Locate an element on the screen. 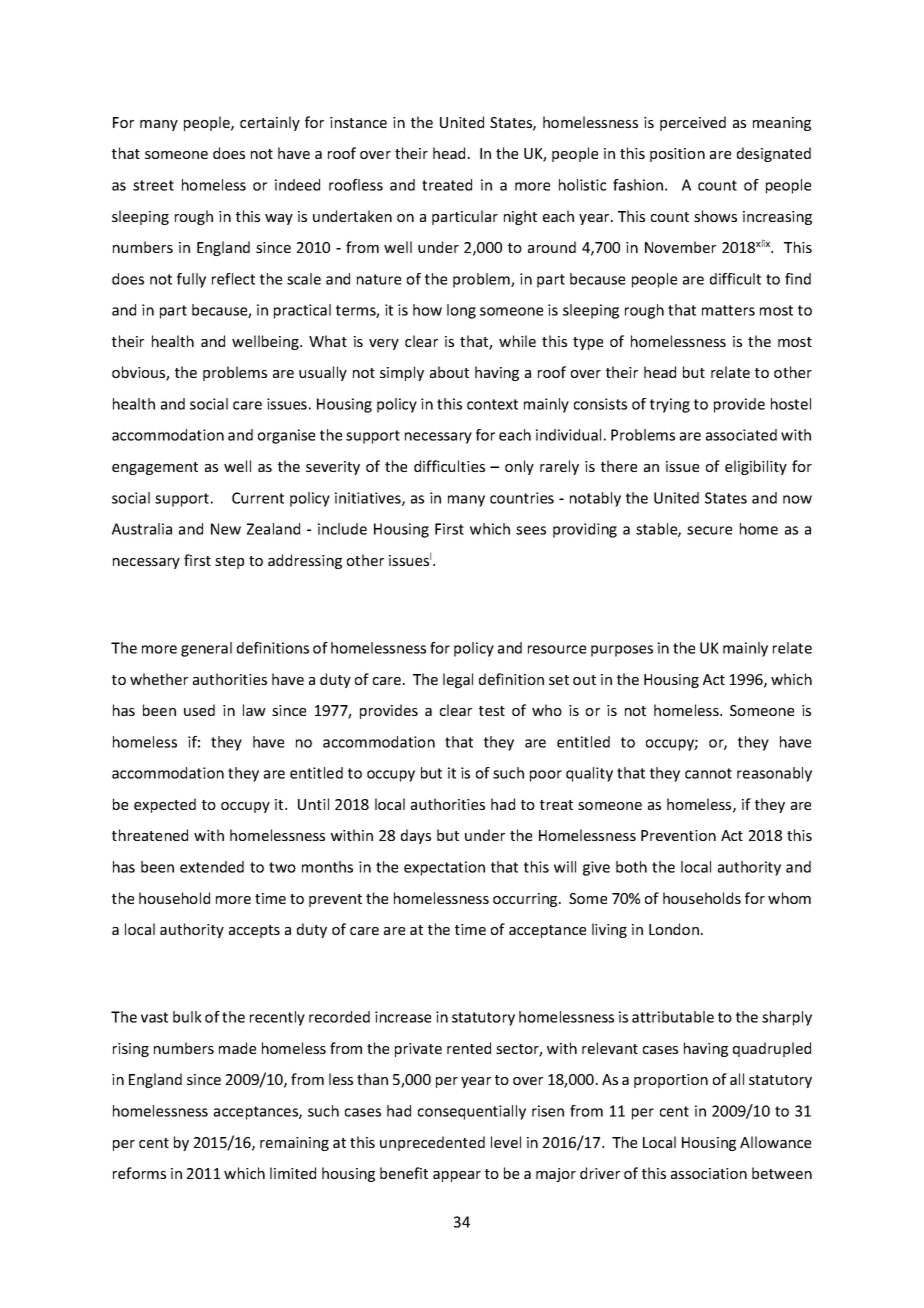 This screenshot has width=924, height=1308. unprecedented is located at coordinates (432, 1143).
